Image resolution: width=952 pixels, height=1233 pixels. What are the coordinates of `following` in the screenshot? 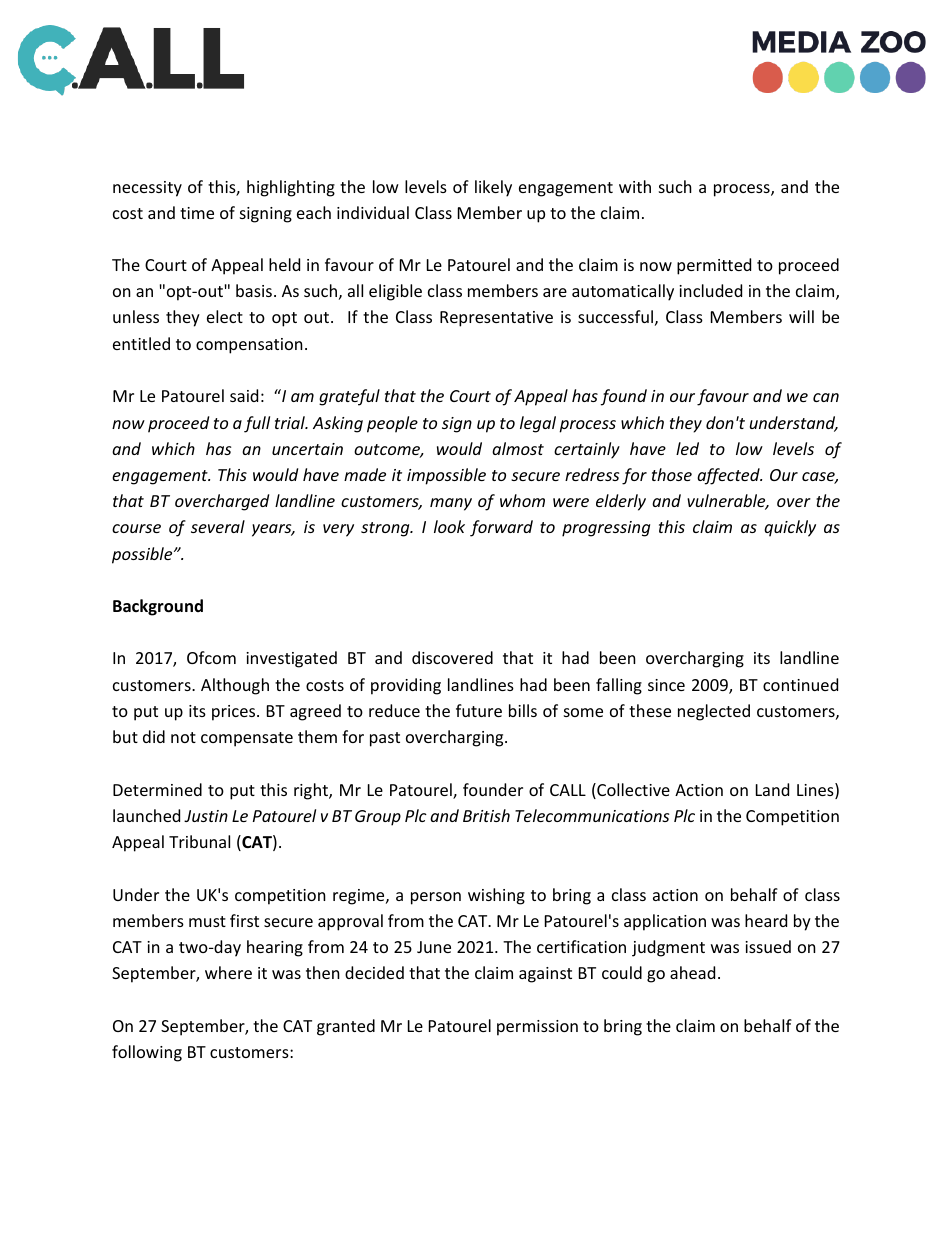 It's located at (147, 1053).
